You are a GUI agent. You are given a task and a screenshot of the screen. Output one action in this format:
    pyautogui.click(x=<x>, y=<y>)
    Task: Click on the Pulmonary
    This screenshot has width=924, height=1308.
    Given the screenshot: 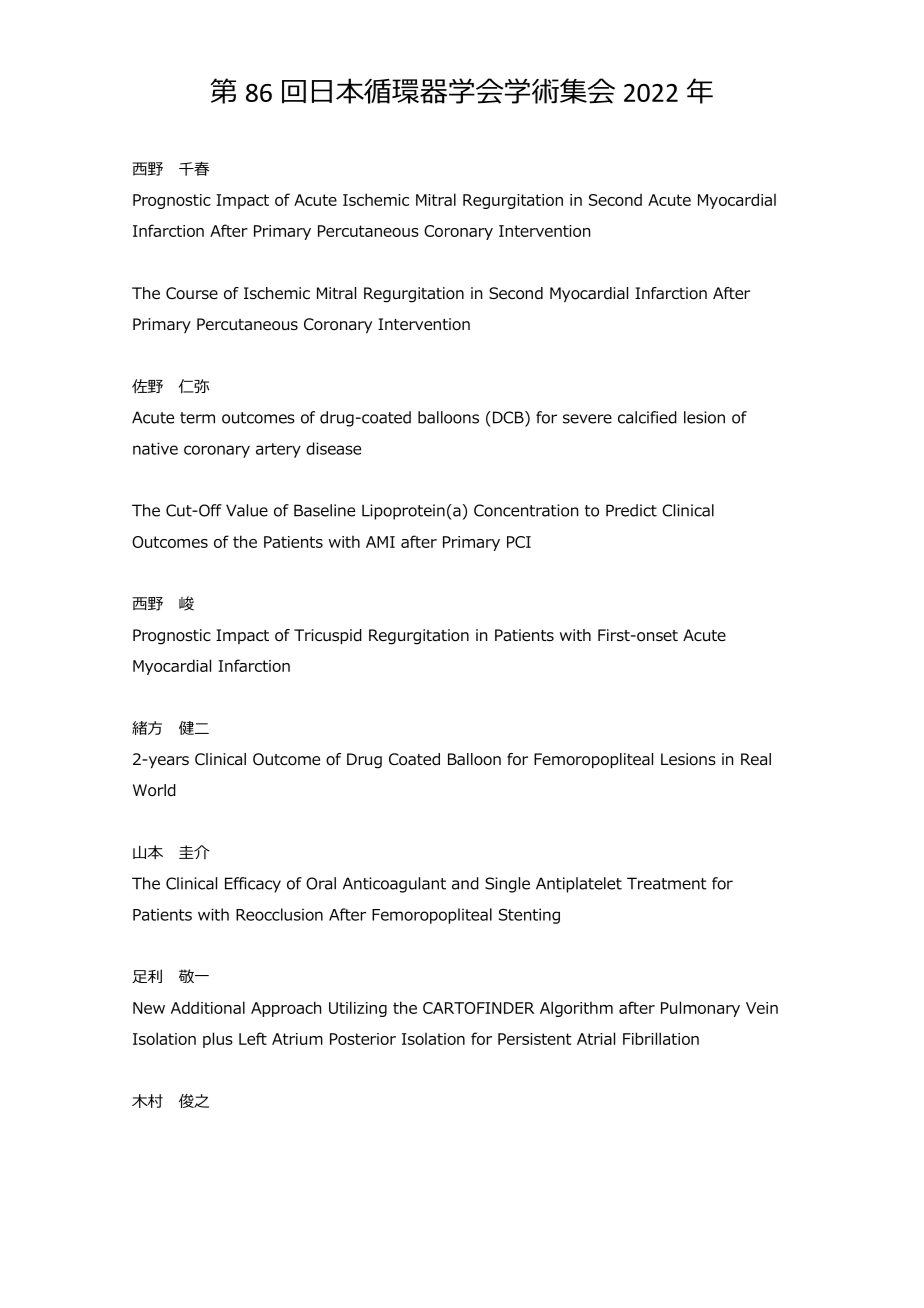 What is the action you would take?
    pyautogui.click(x=700, y=1009)
